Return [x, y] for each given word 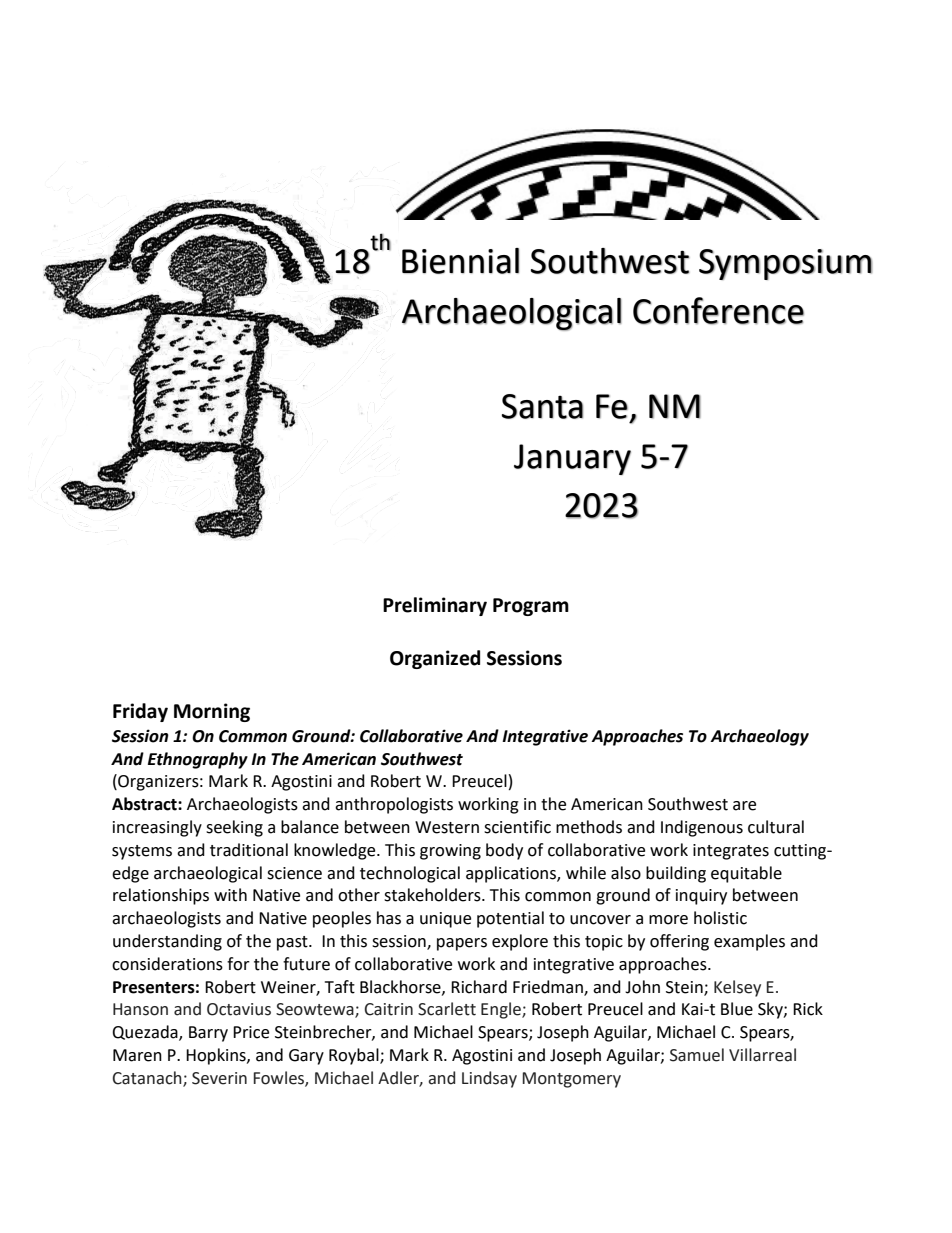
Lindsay [489, 1079]
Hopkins [217, 1056]
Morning [212, 712]
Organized [435, 659]
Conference [718, 311]
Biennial [460, 261]
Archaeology [759, 737]
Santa [542, 406]
